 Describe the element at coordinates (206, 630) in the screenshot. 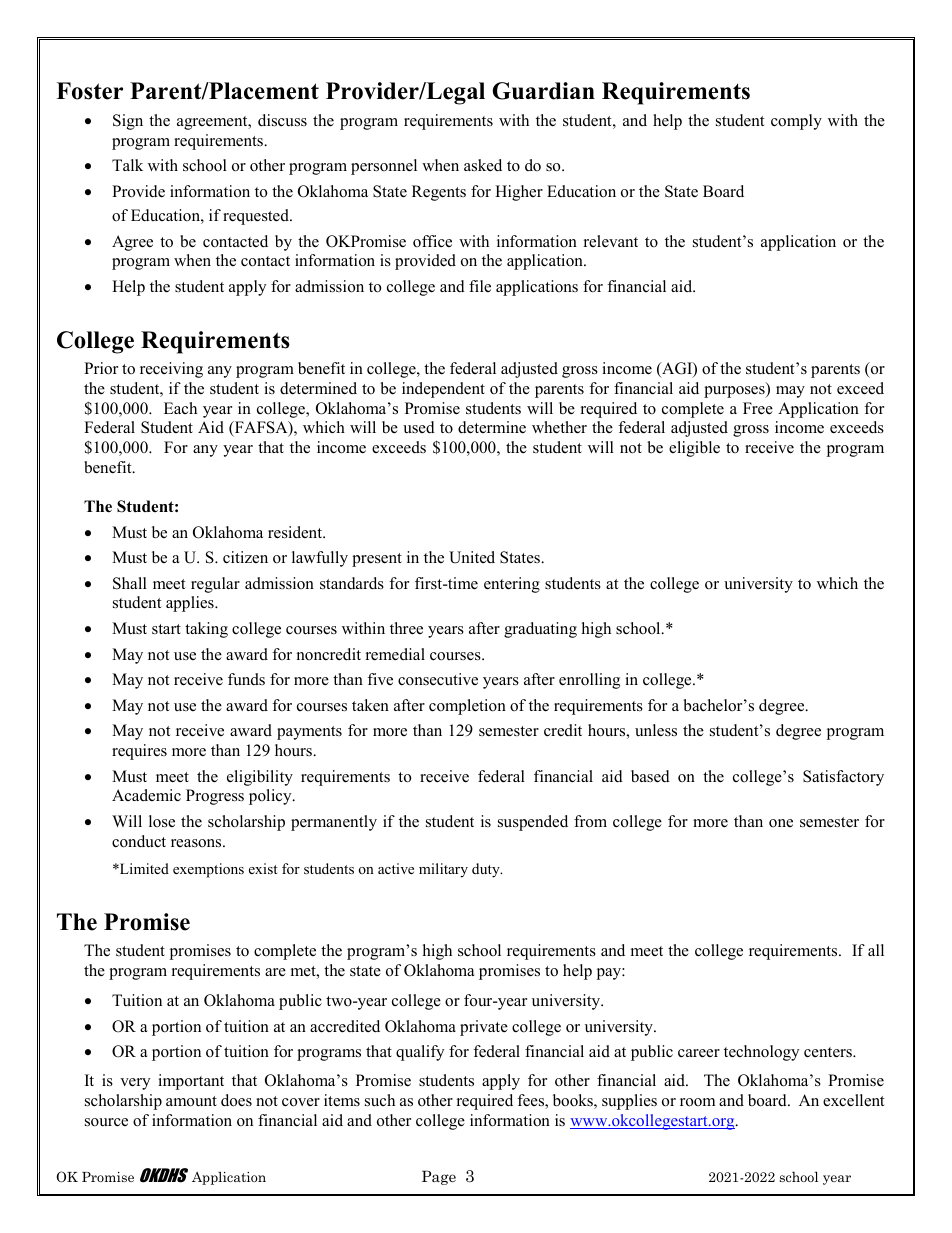

I see `taking` at that location.
